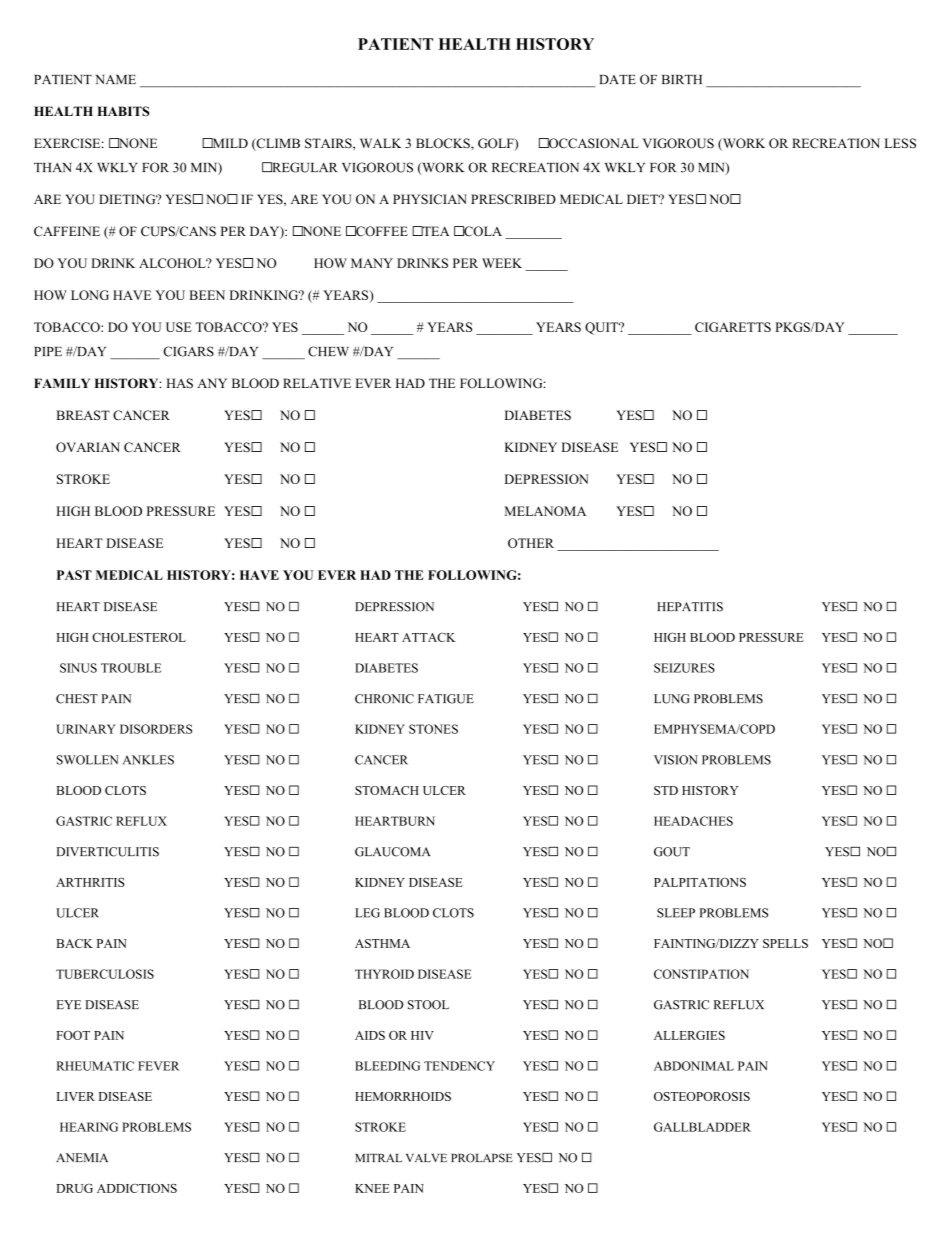 This screenshot has width=952, height=1233. Describe the element at coordinates (690, 607) in the screenshot. I see `HEPATITIS` at that location.
